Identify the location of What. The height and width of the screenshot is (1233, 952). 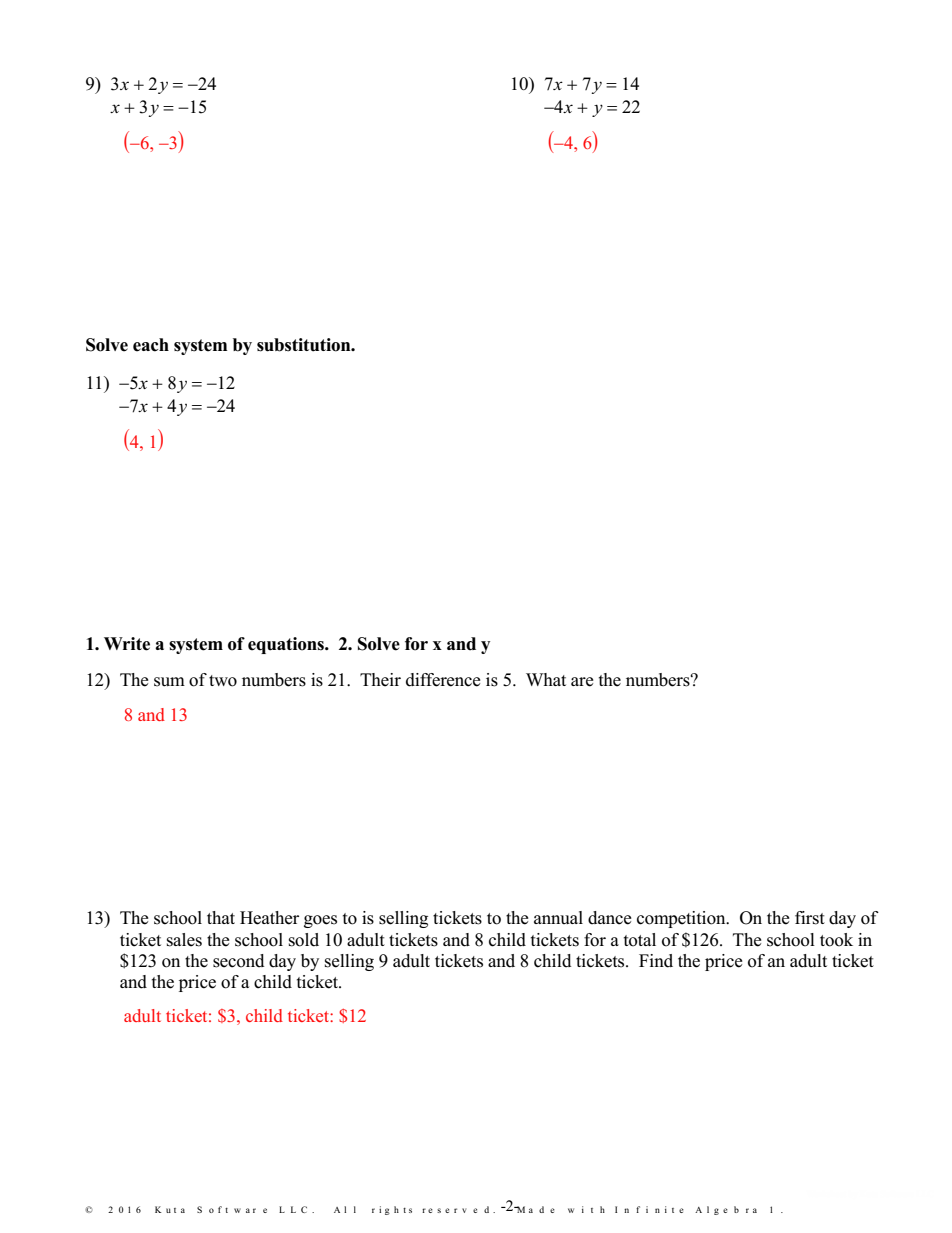
(546, 679).
